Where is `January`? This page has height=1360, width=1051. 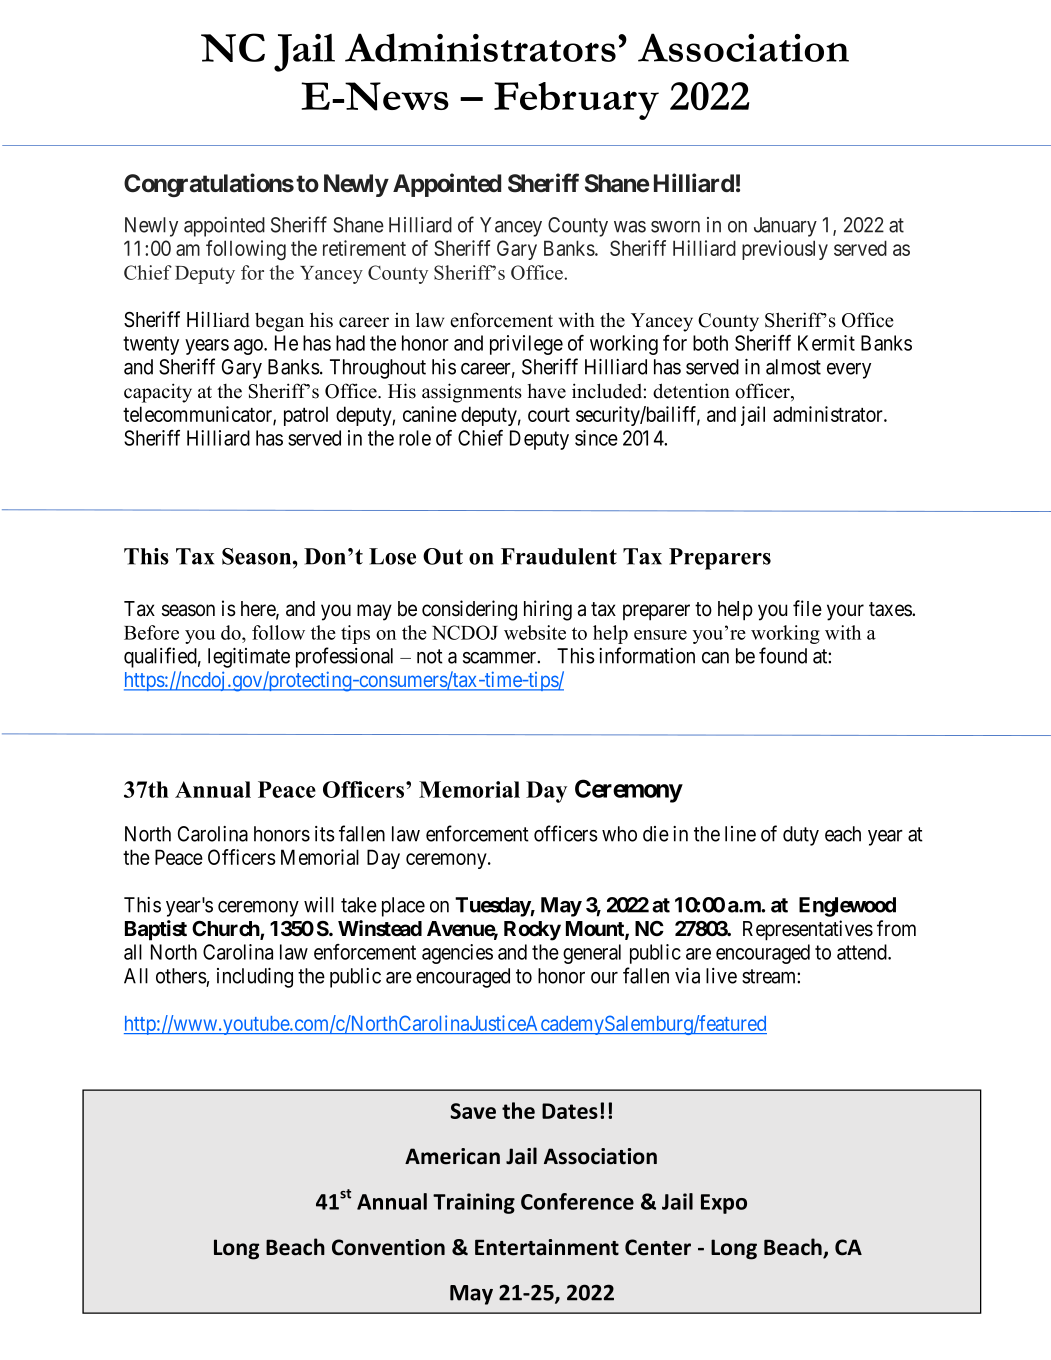 January is located at coordinates (785, 227).
